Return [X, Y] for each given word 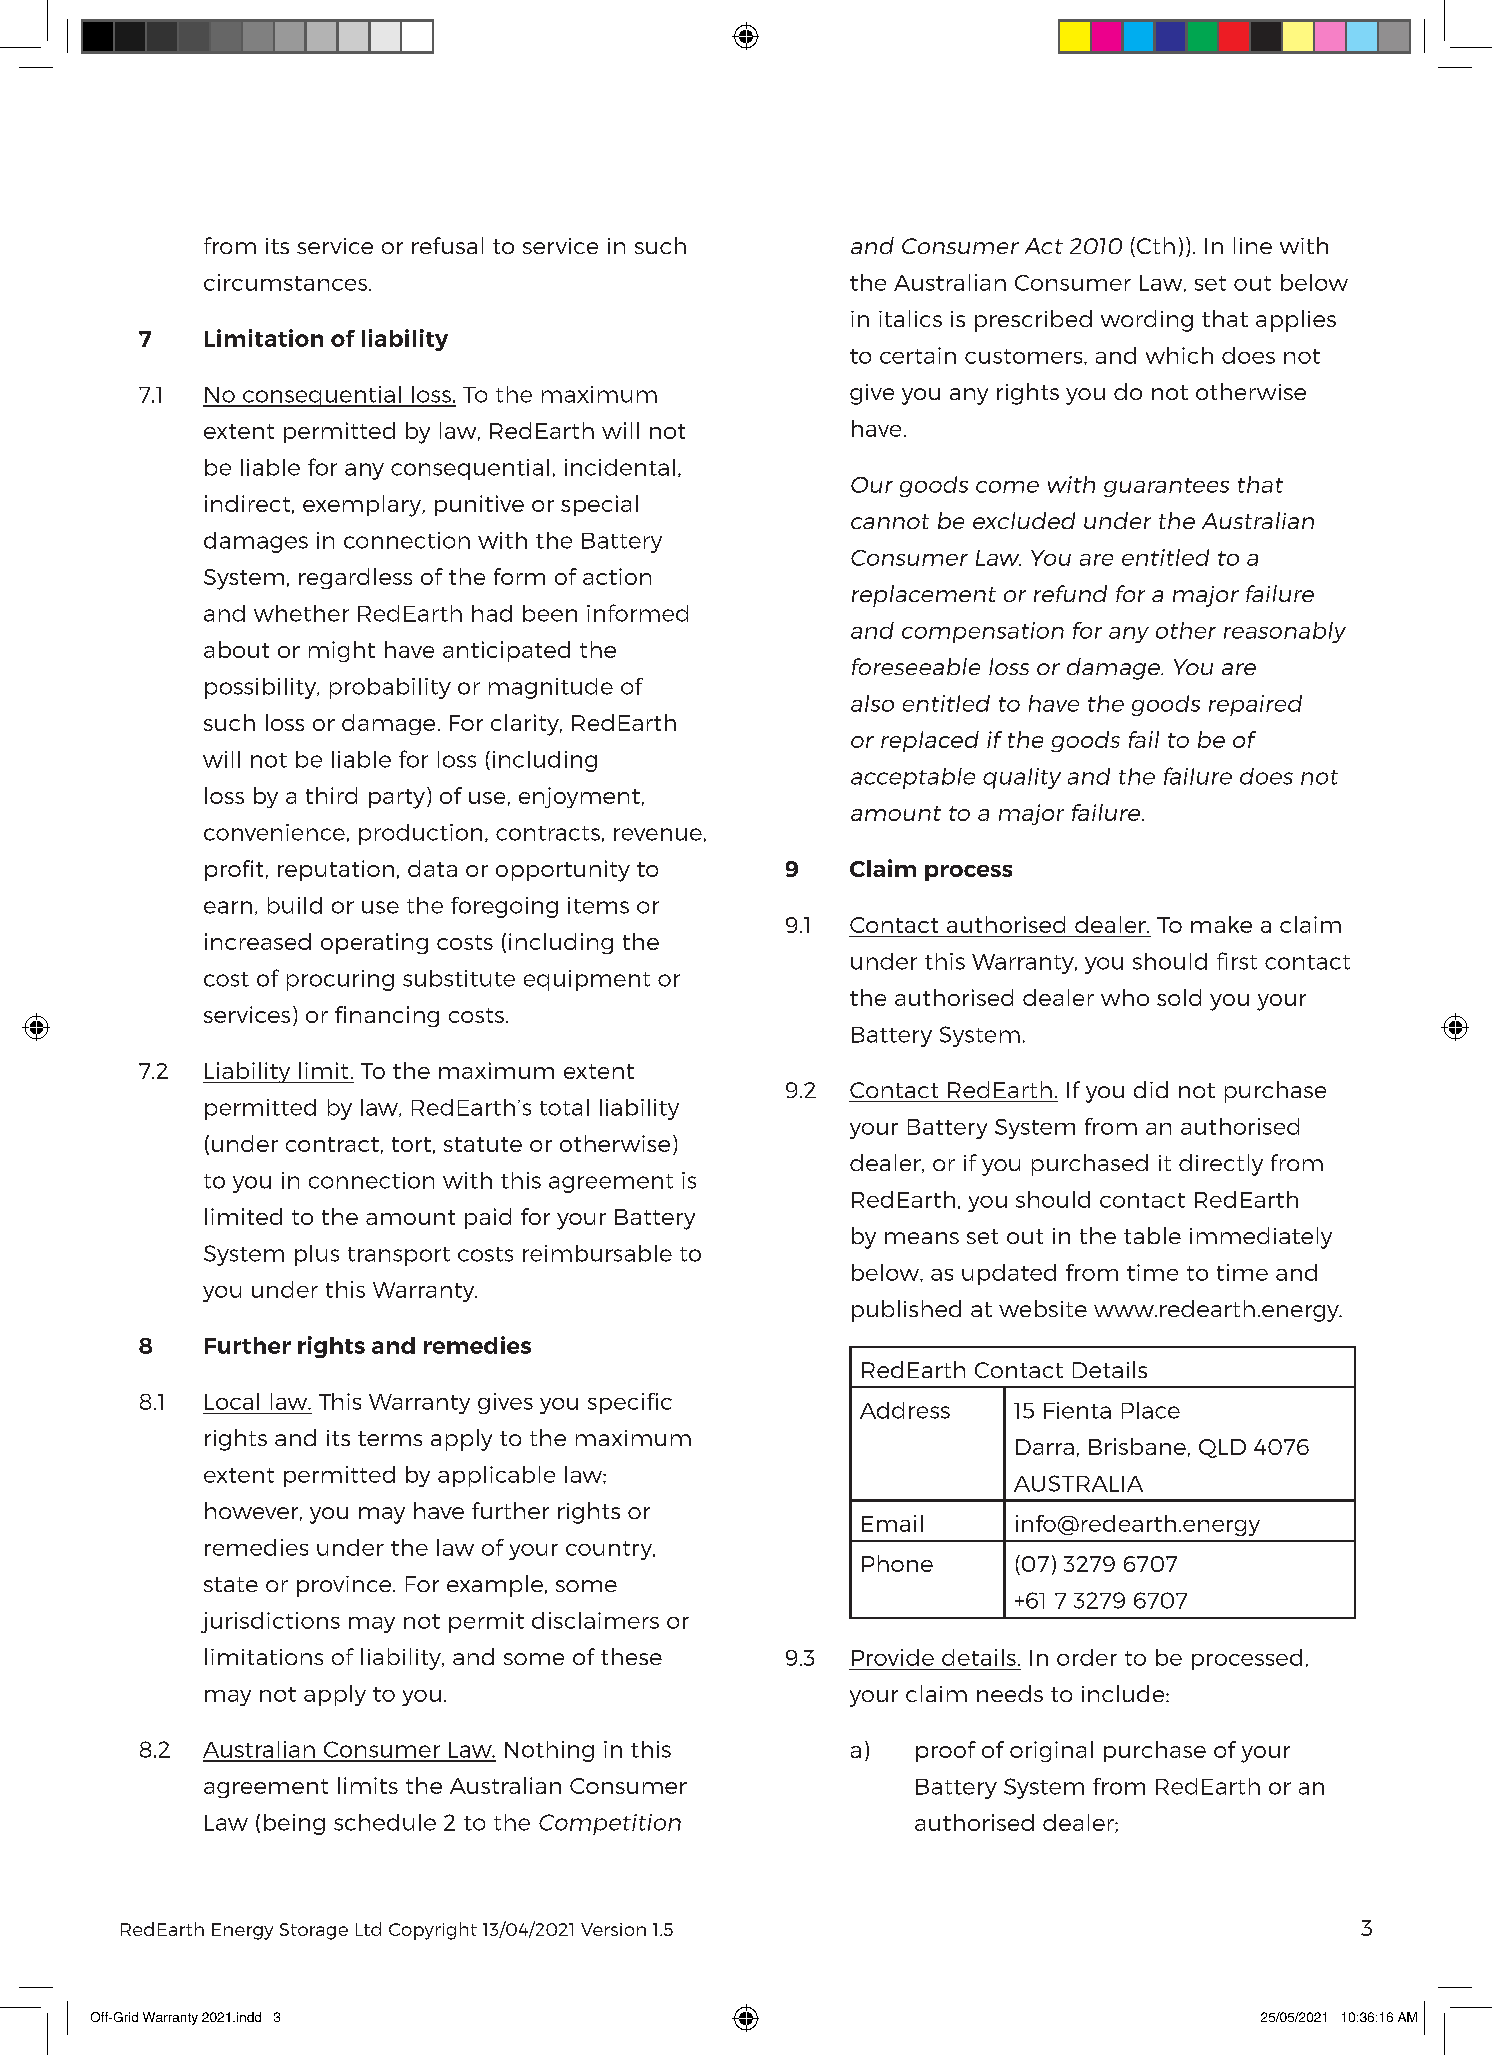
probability [390, 688]
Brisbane [1137, 1446]
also [872, 703]
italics [910, 318]
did [1151, 1089]
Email [892, 1523]
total [564, 1107]
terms [390, 1438]
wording [1147, 321]
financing [387, 1016]
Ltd [368, 1929]
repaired [1255, 705]
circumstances [285, 282]
